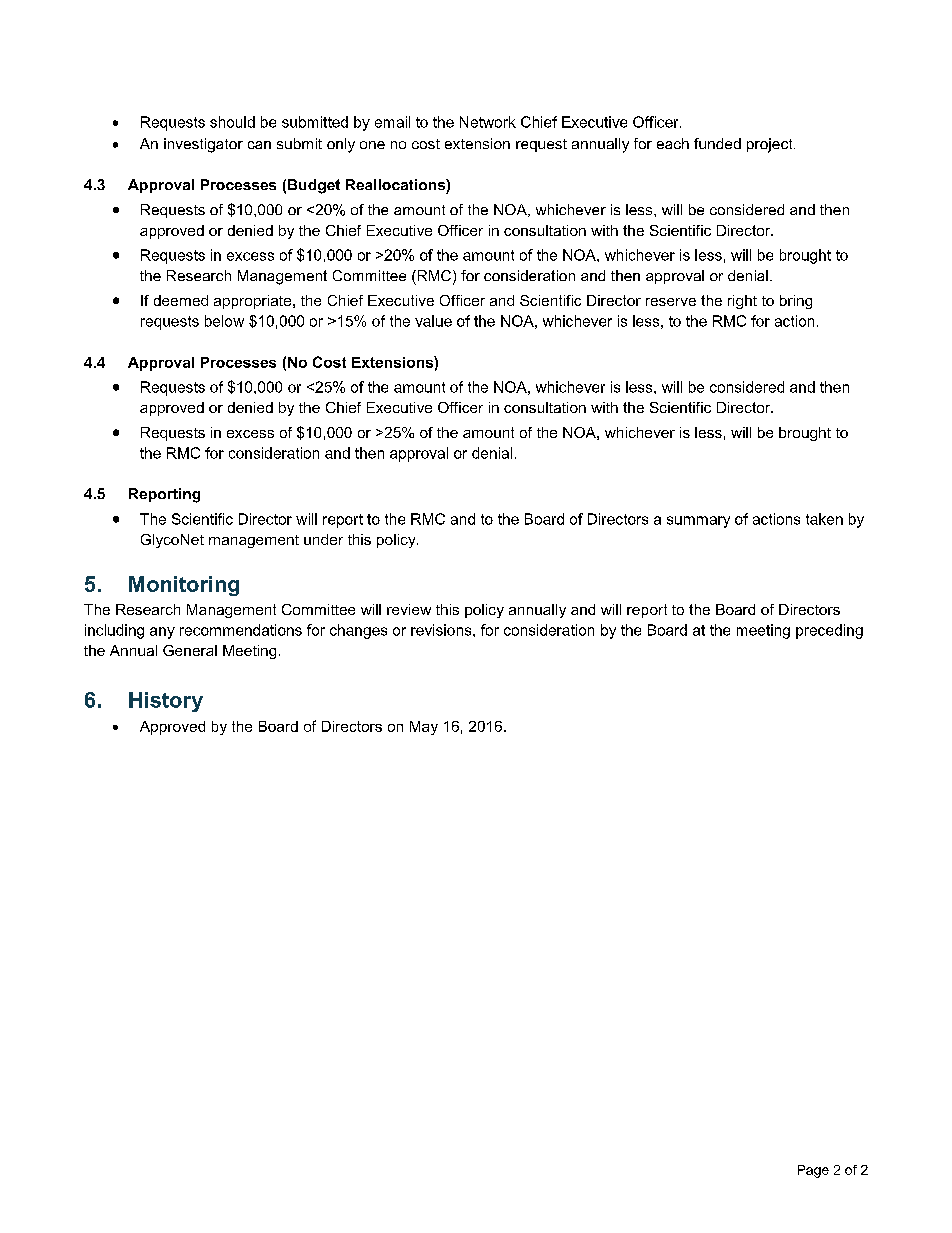 The width and height of the document is (952, 1233). I want to click on Monitoring, so click(184, 586).
